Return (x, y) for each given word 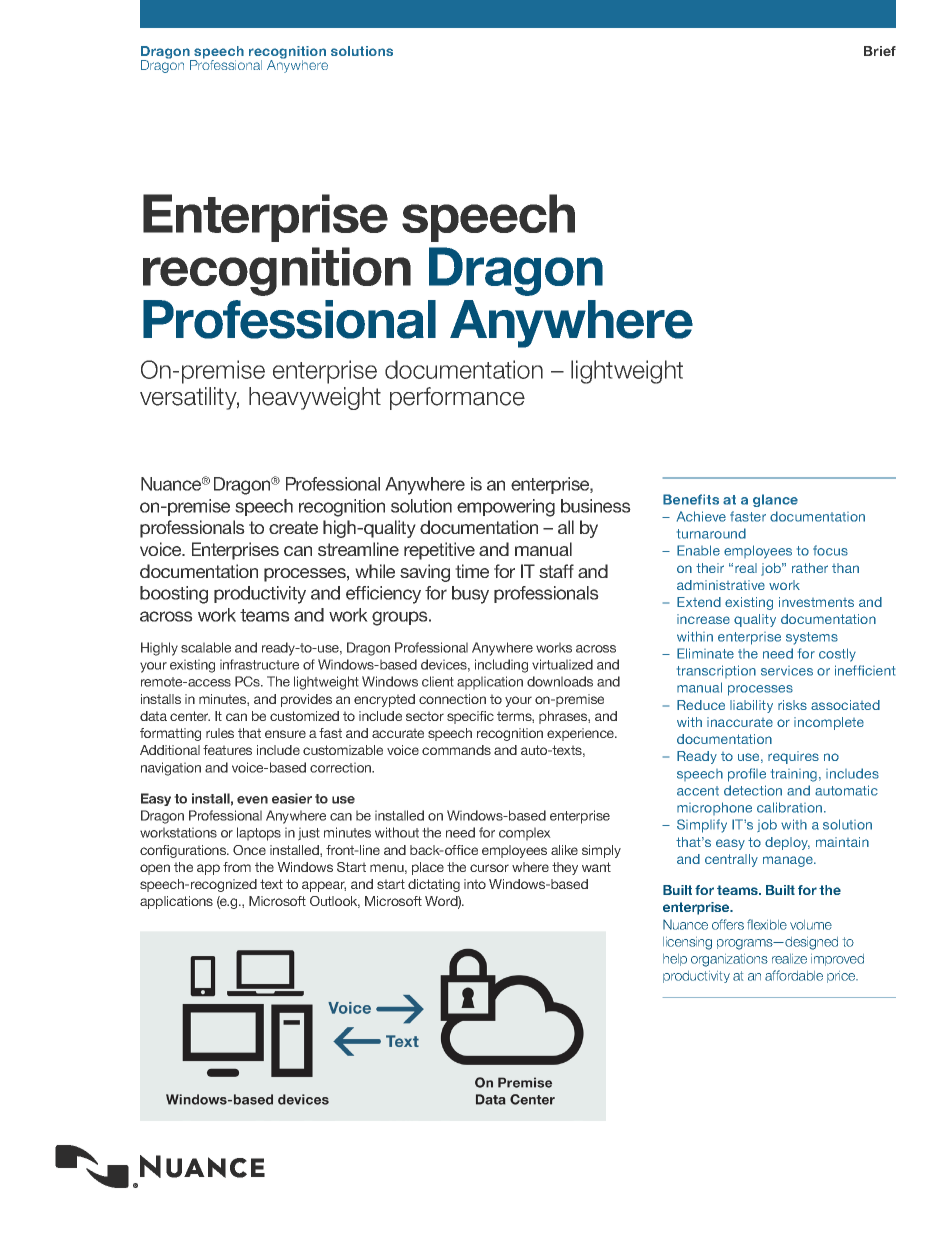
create (293, 527)
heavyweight (315, 398)
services (787, 671)
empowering (506, 508)
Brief (880, 51)
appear (324, 886)
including (501, 666)
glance (775, 500)
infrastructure (259, 664)
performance (457, 398)
